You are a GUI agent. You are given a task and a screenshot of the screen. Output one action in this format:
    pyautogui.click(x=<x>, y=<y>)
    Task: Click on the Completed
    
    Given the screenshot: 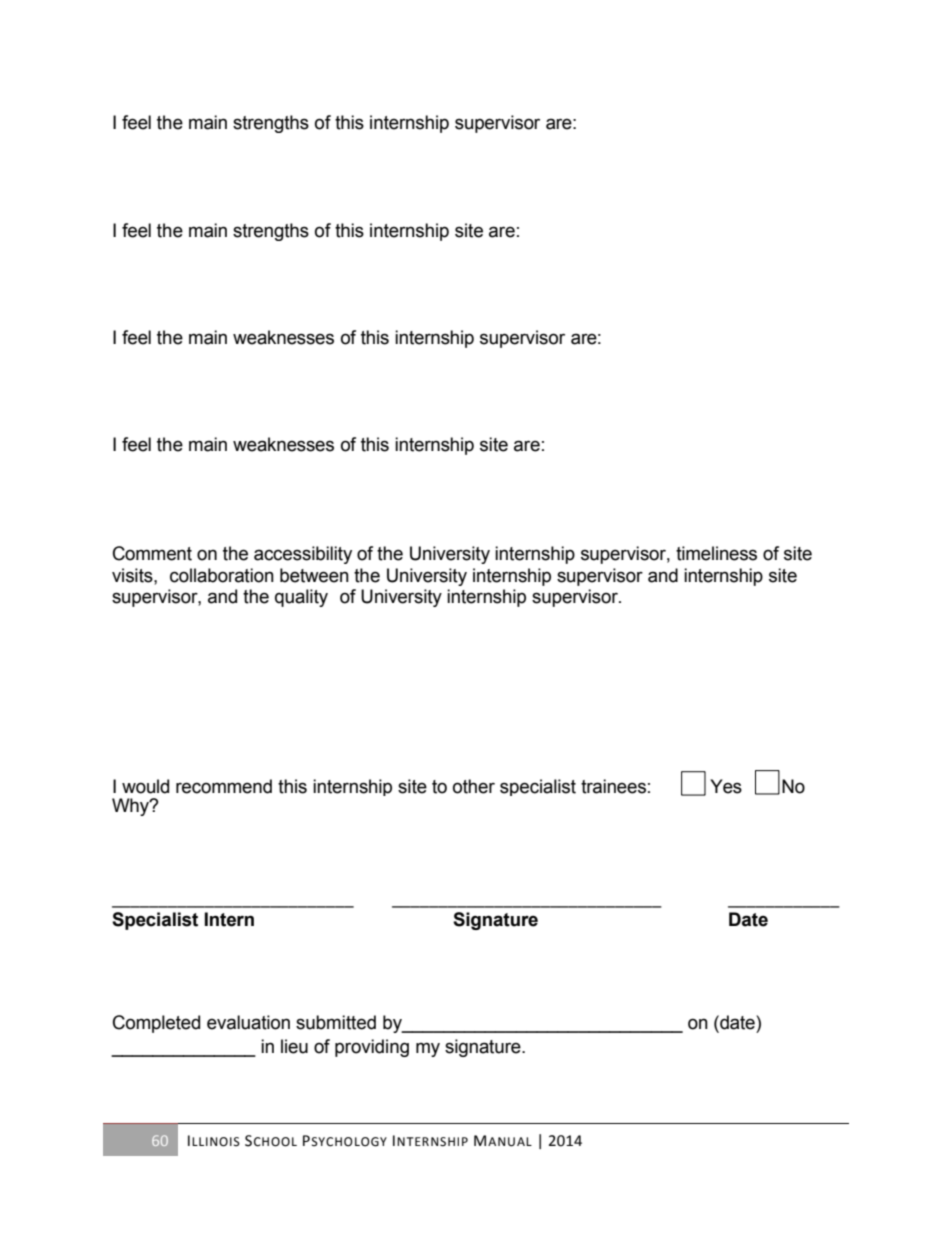 What is the action you would take?
    pyautogui.click(x=156, y=1024)
